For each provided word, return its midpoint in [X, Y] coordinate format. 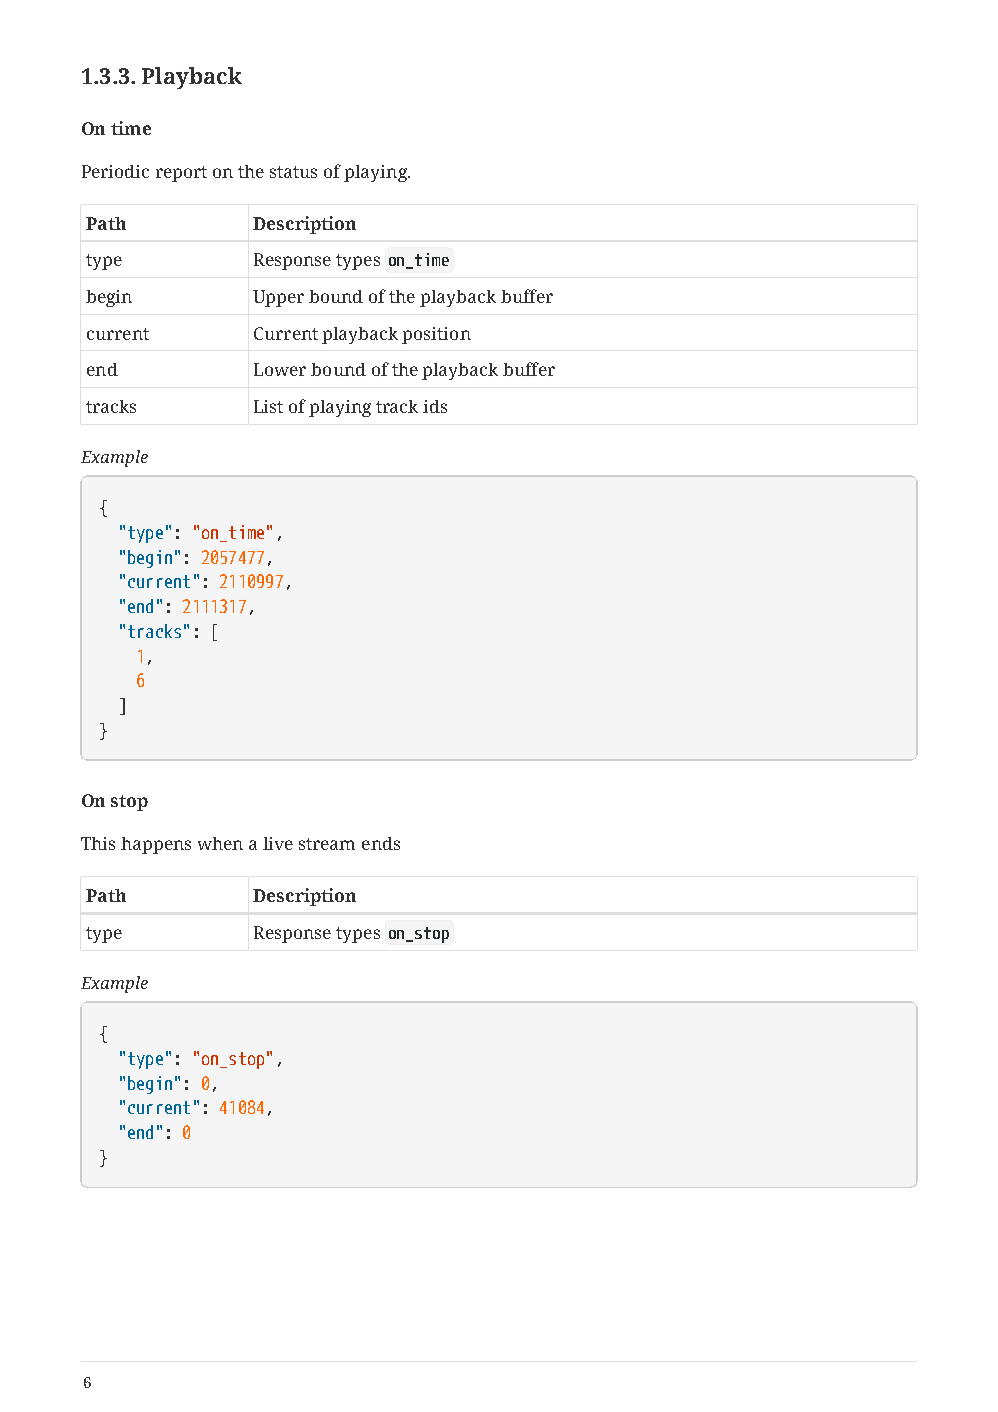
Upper [278, 298]
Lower [280, 369]
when [220, 843]
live [278, 843]
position [436, 335]
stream [327, 844]
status [293, 172]
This [98, 843]
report [181, 174]
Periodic [115, 171]
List [268, 406]
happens [156, 845]
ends [381, 843]
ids [435, 406]
